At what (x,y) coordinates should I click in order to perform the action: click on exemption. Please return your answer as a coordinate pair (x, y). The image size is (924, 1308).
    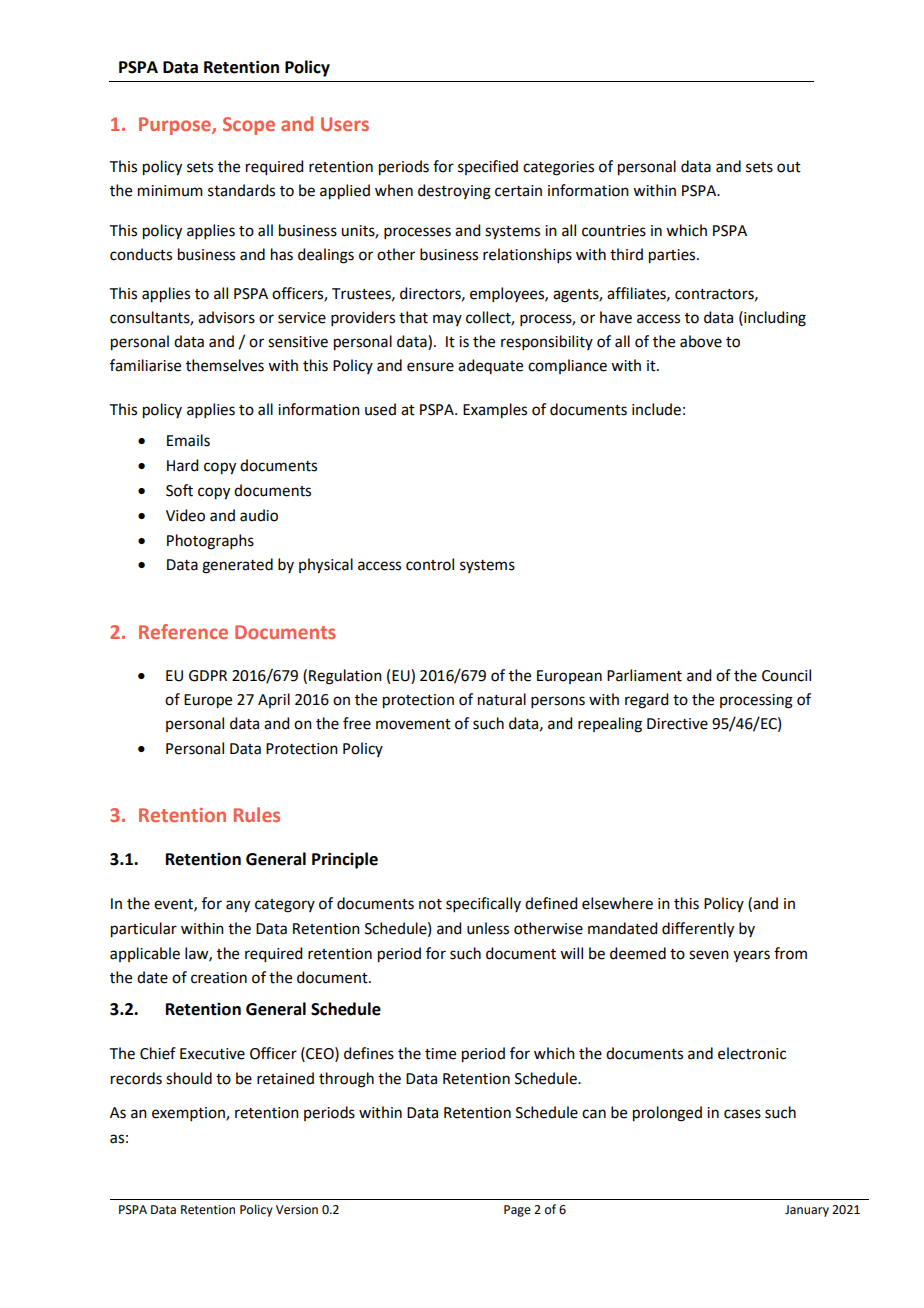
    Looking at the image, I should click on (189, 1114).
